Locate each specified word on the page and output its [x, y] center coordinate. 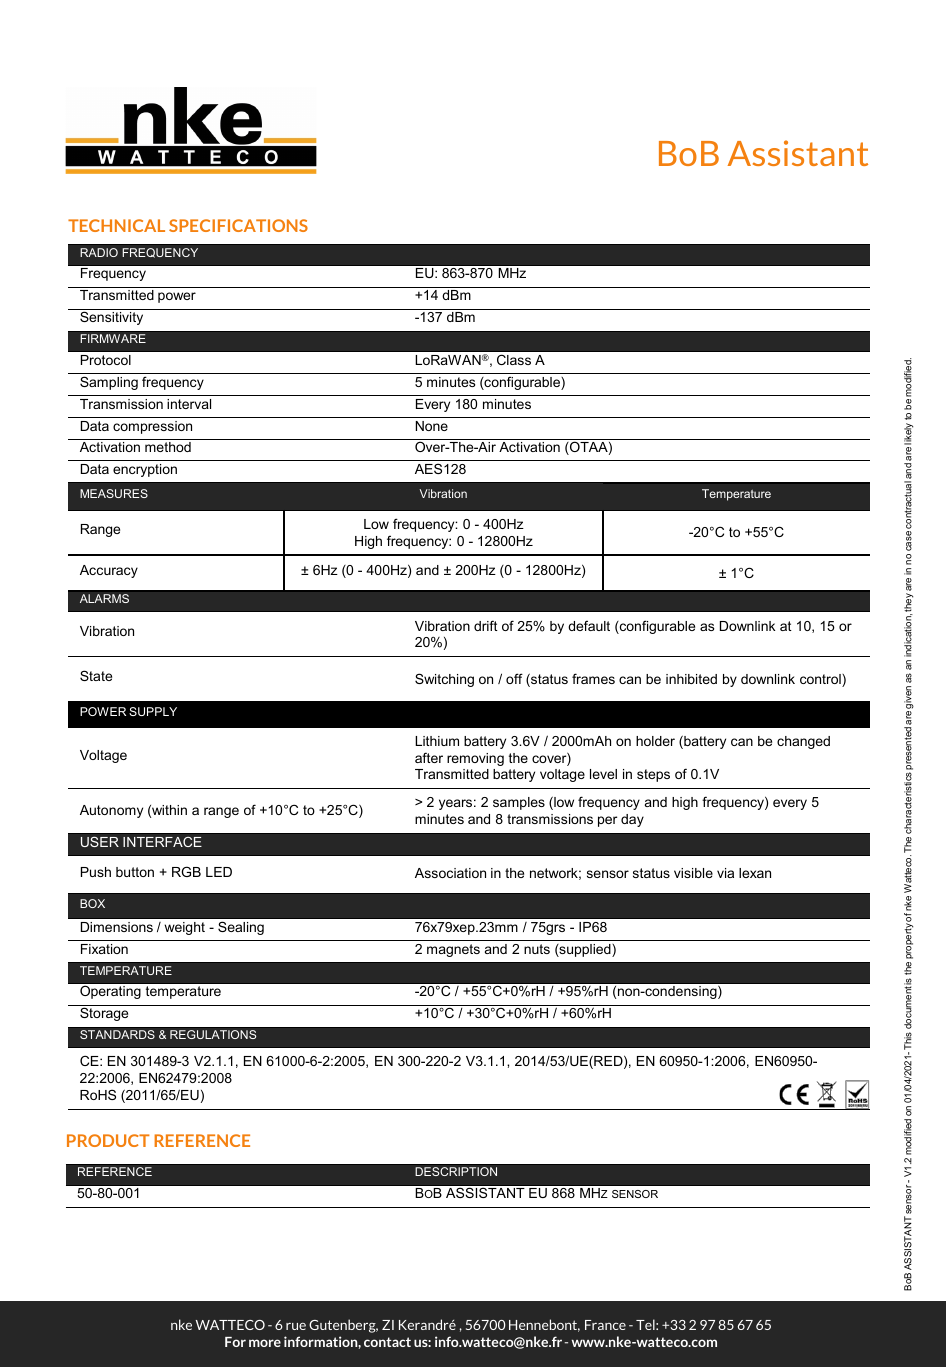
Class [514, 359]
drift [486, 625]
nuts [537, 949]
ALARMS [104, 598]
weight [184, 928]
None [432, 426]
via [725, 873]
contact [387, 1342]
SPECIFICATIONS [238, 225]
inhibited [691, 679]
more [265, 1343]
